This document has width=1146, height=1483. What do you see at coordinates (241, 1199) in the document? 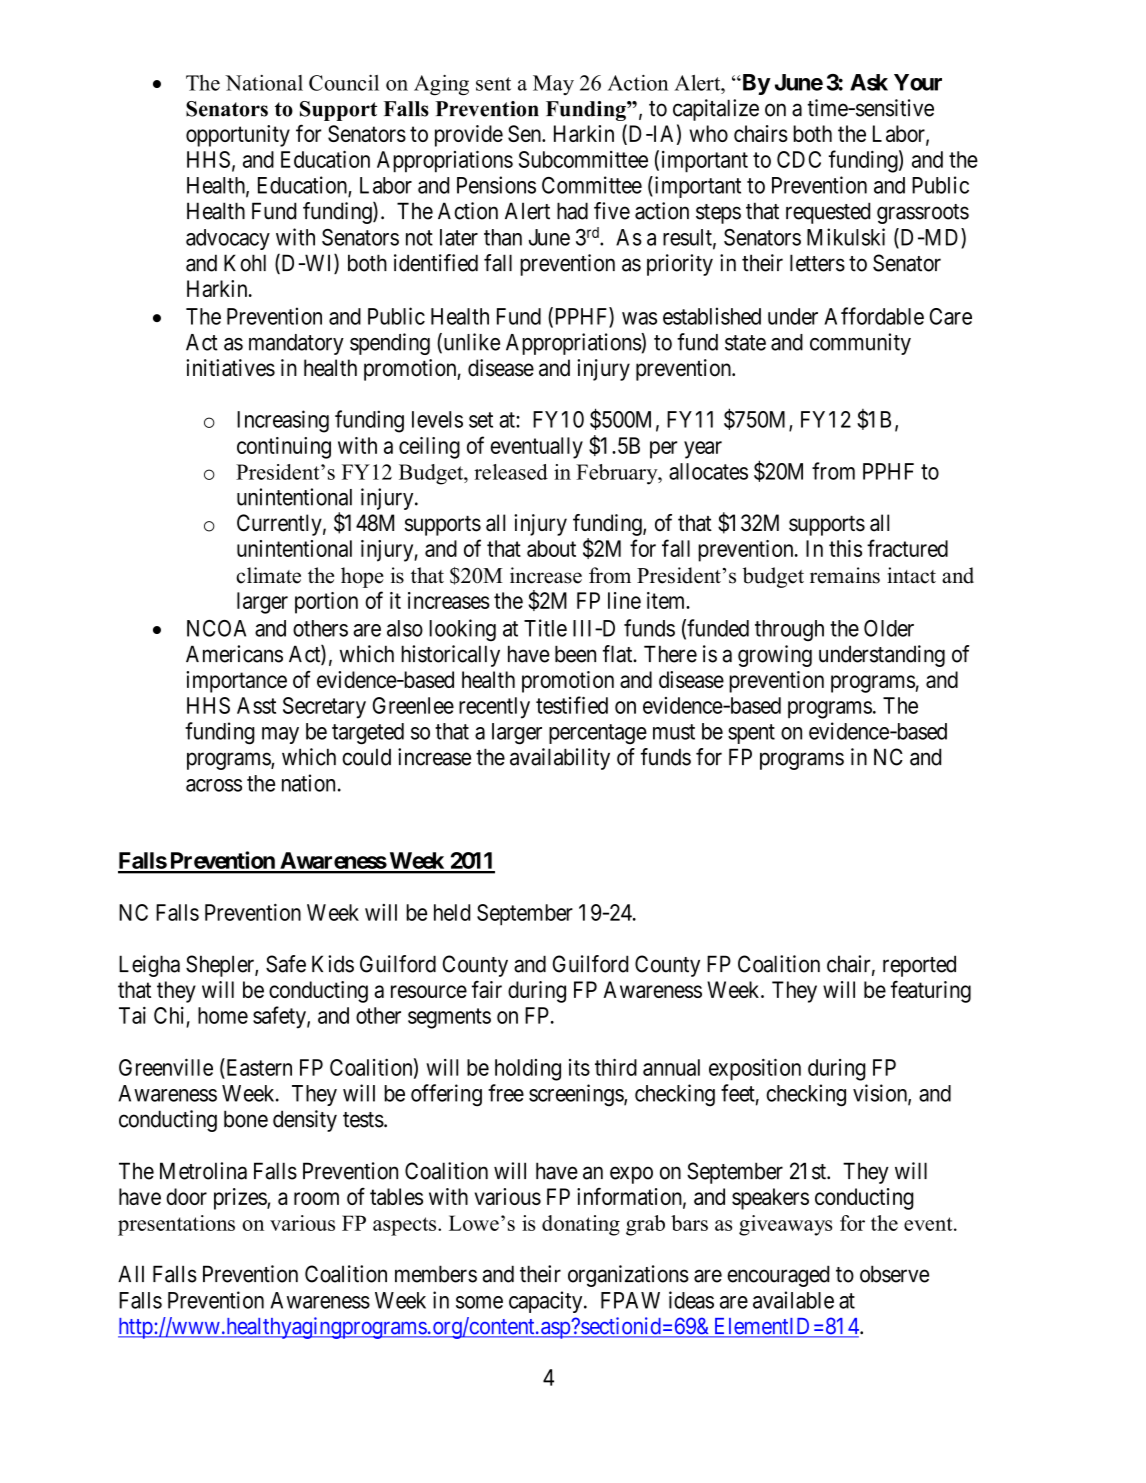
I see `prizes` at bounding box center [241, 1199].
